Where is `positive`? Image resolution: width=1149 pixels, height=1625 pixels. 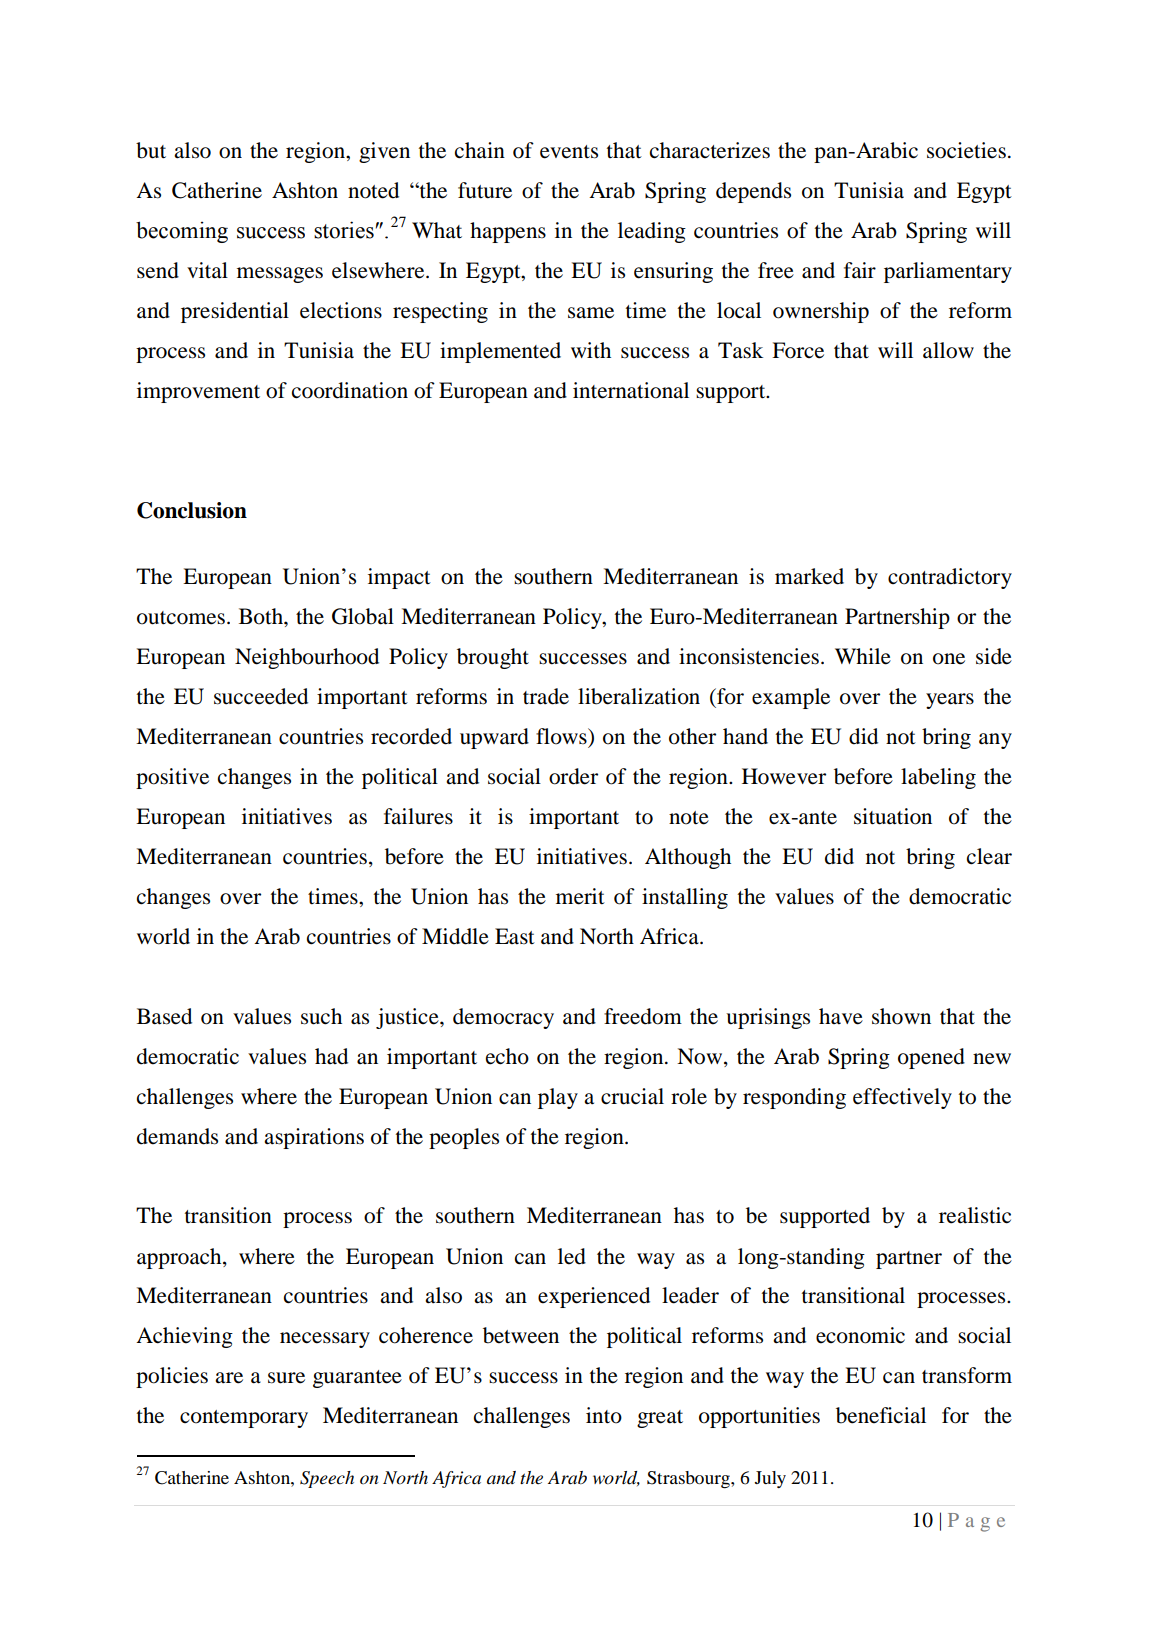 positive is located at coordinates (172, 778).
